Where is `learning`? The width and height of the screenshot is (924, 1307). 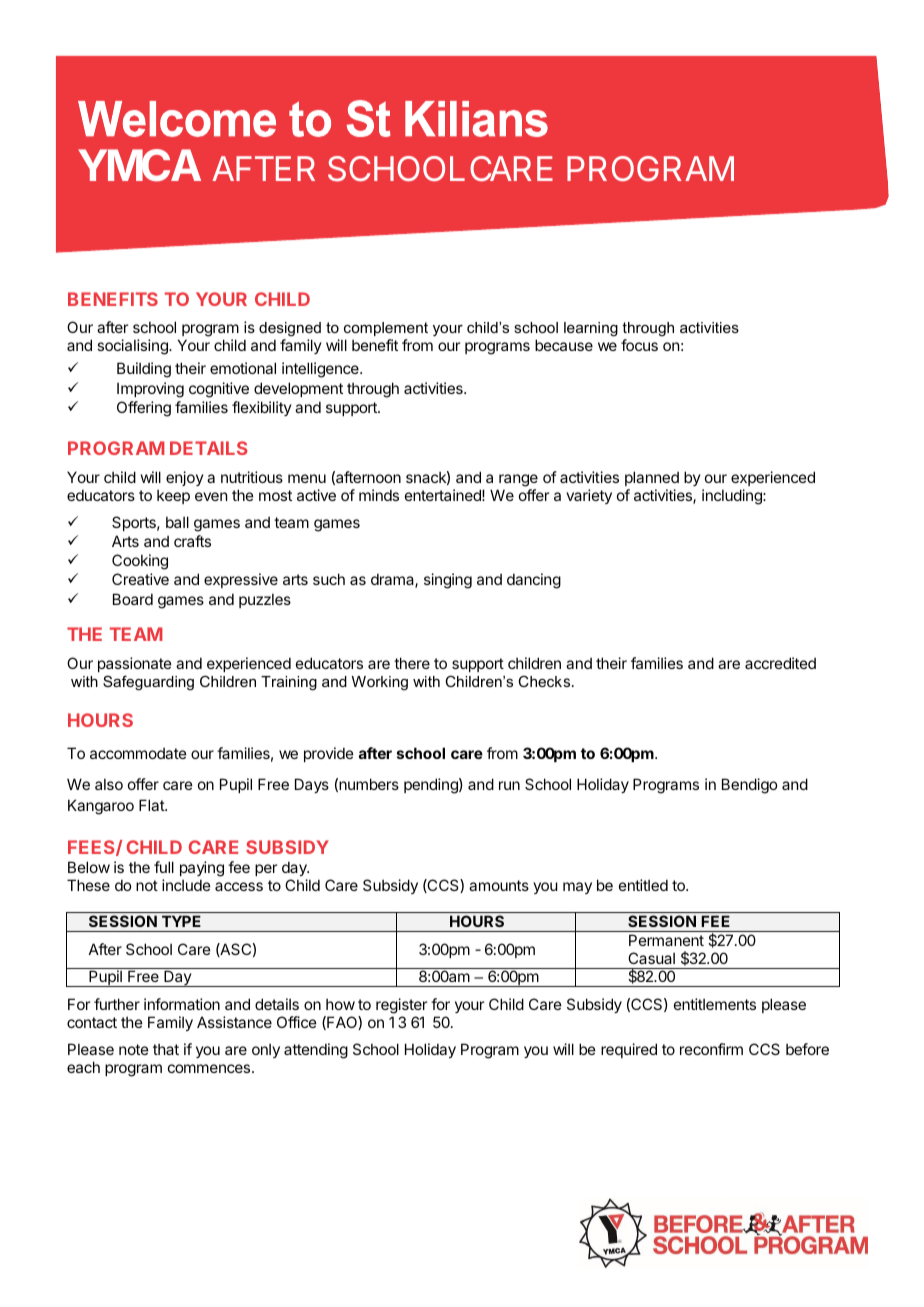
learning is located at coordinates (591, 329).
